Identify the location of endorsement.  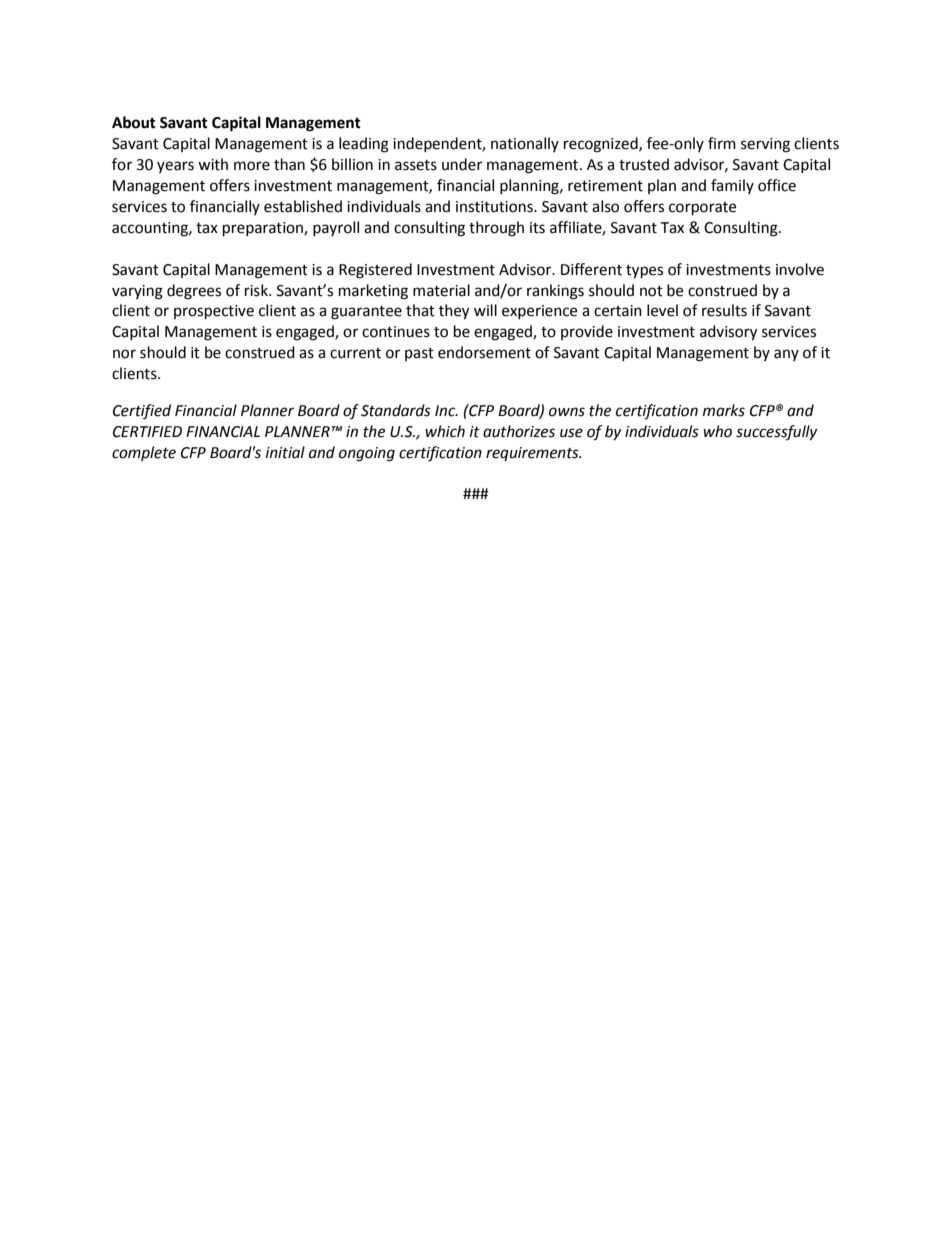
(484, 352).
